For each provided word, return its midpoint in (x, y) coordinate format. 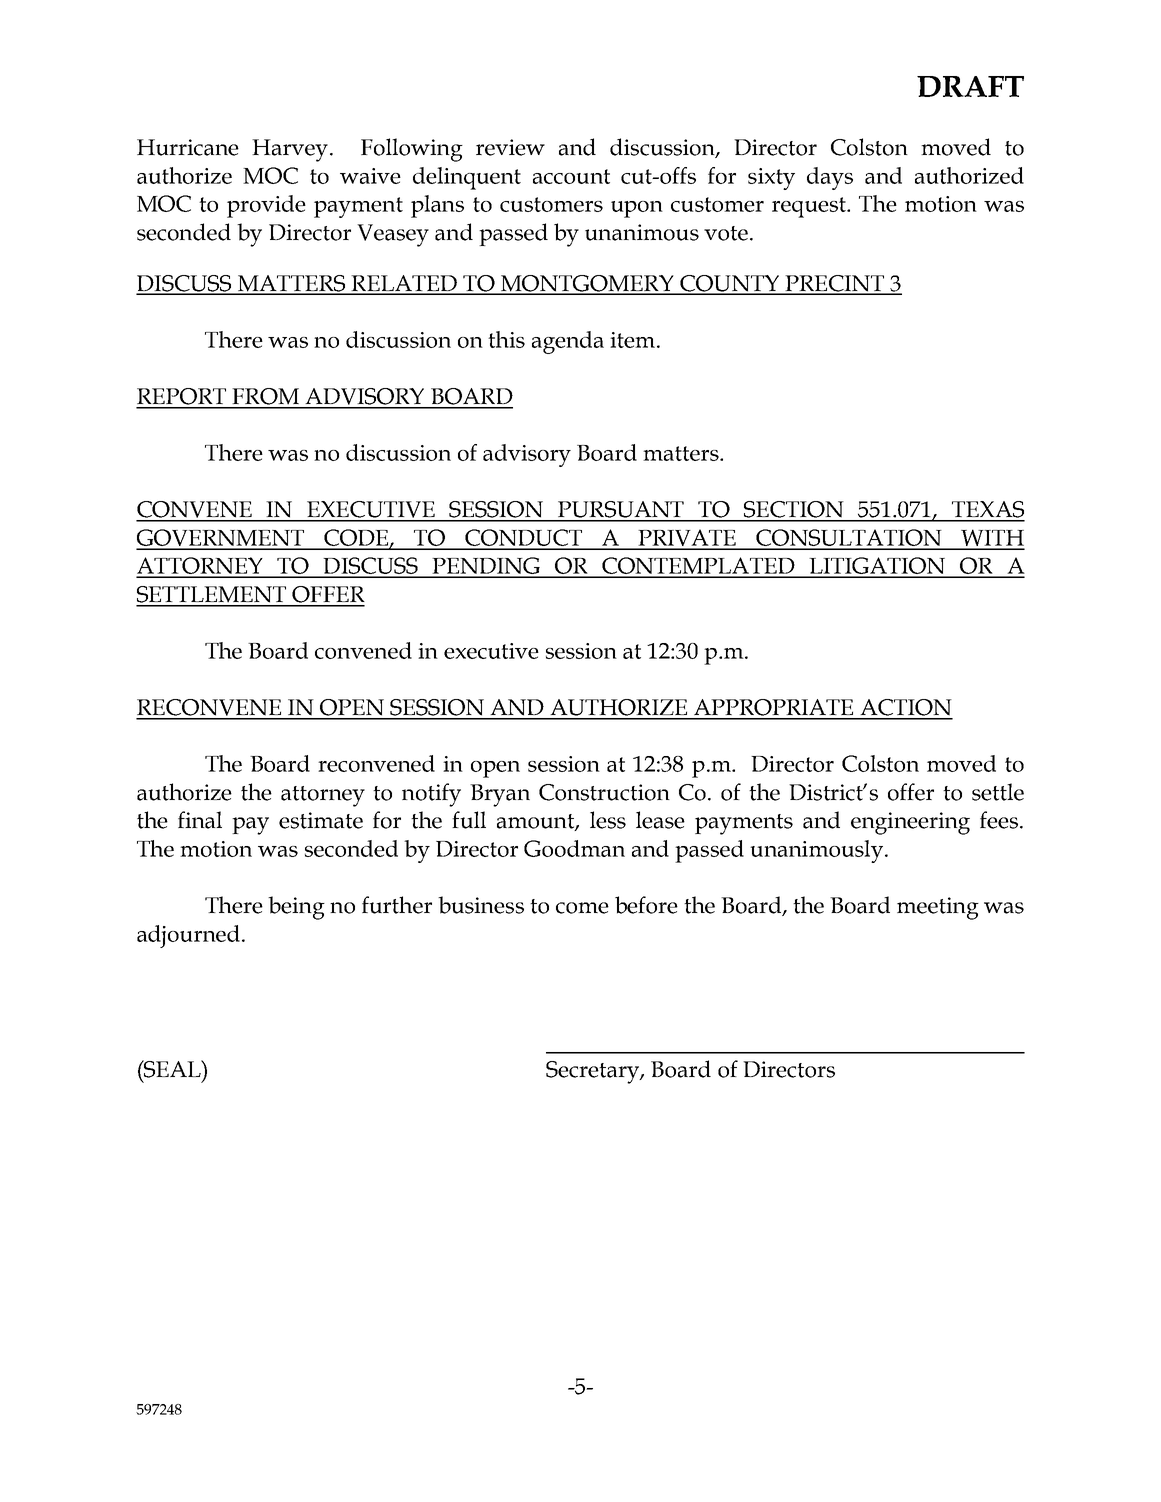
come (582, 908)
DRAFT (970, 86)
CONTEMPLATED (698, 567)
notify (431, 795)
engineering (910, 823)
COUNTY (729, 284)
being (296, 908)
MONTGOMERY (587, 284)
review (510, 147)
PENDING (486, 567)
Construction (604, 792)
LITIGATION (877, 567)
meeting (938, 908)
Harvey (290, 150)
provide (266, 206)
